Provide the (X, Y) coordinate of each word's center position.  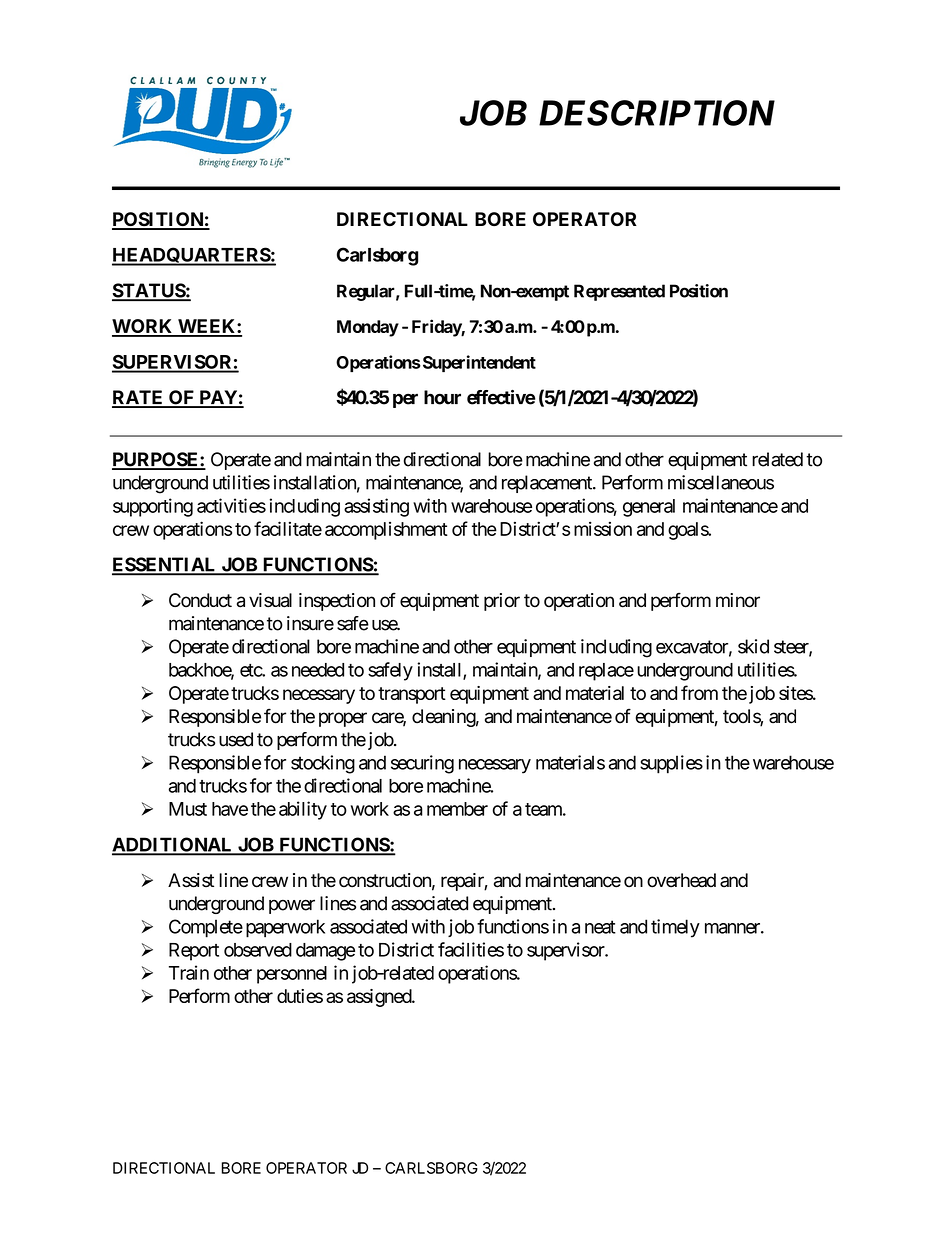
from (699, 692)
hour (442, 397)
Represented (619, 292)
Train (189, 972)
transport (412, 695)
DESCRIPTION (657, 113)
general (649, 508)
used (236, 739)
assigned (380, 998)
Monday (368, 328)
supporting (153, 507)
